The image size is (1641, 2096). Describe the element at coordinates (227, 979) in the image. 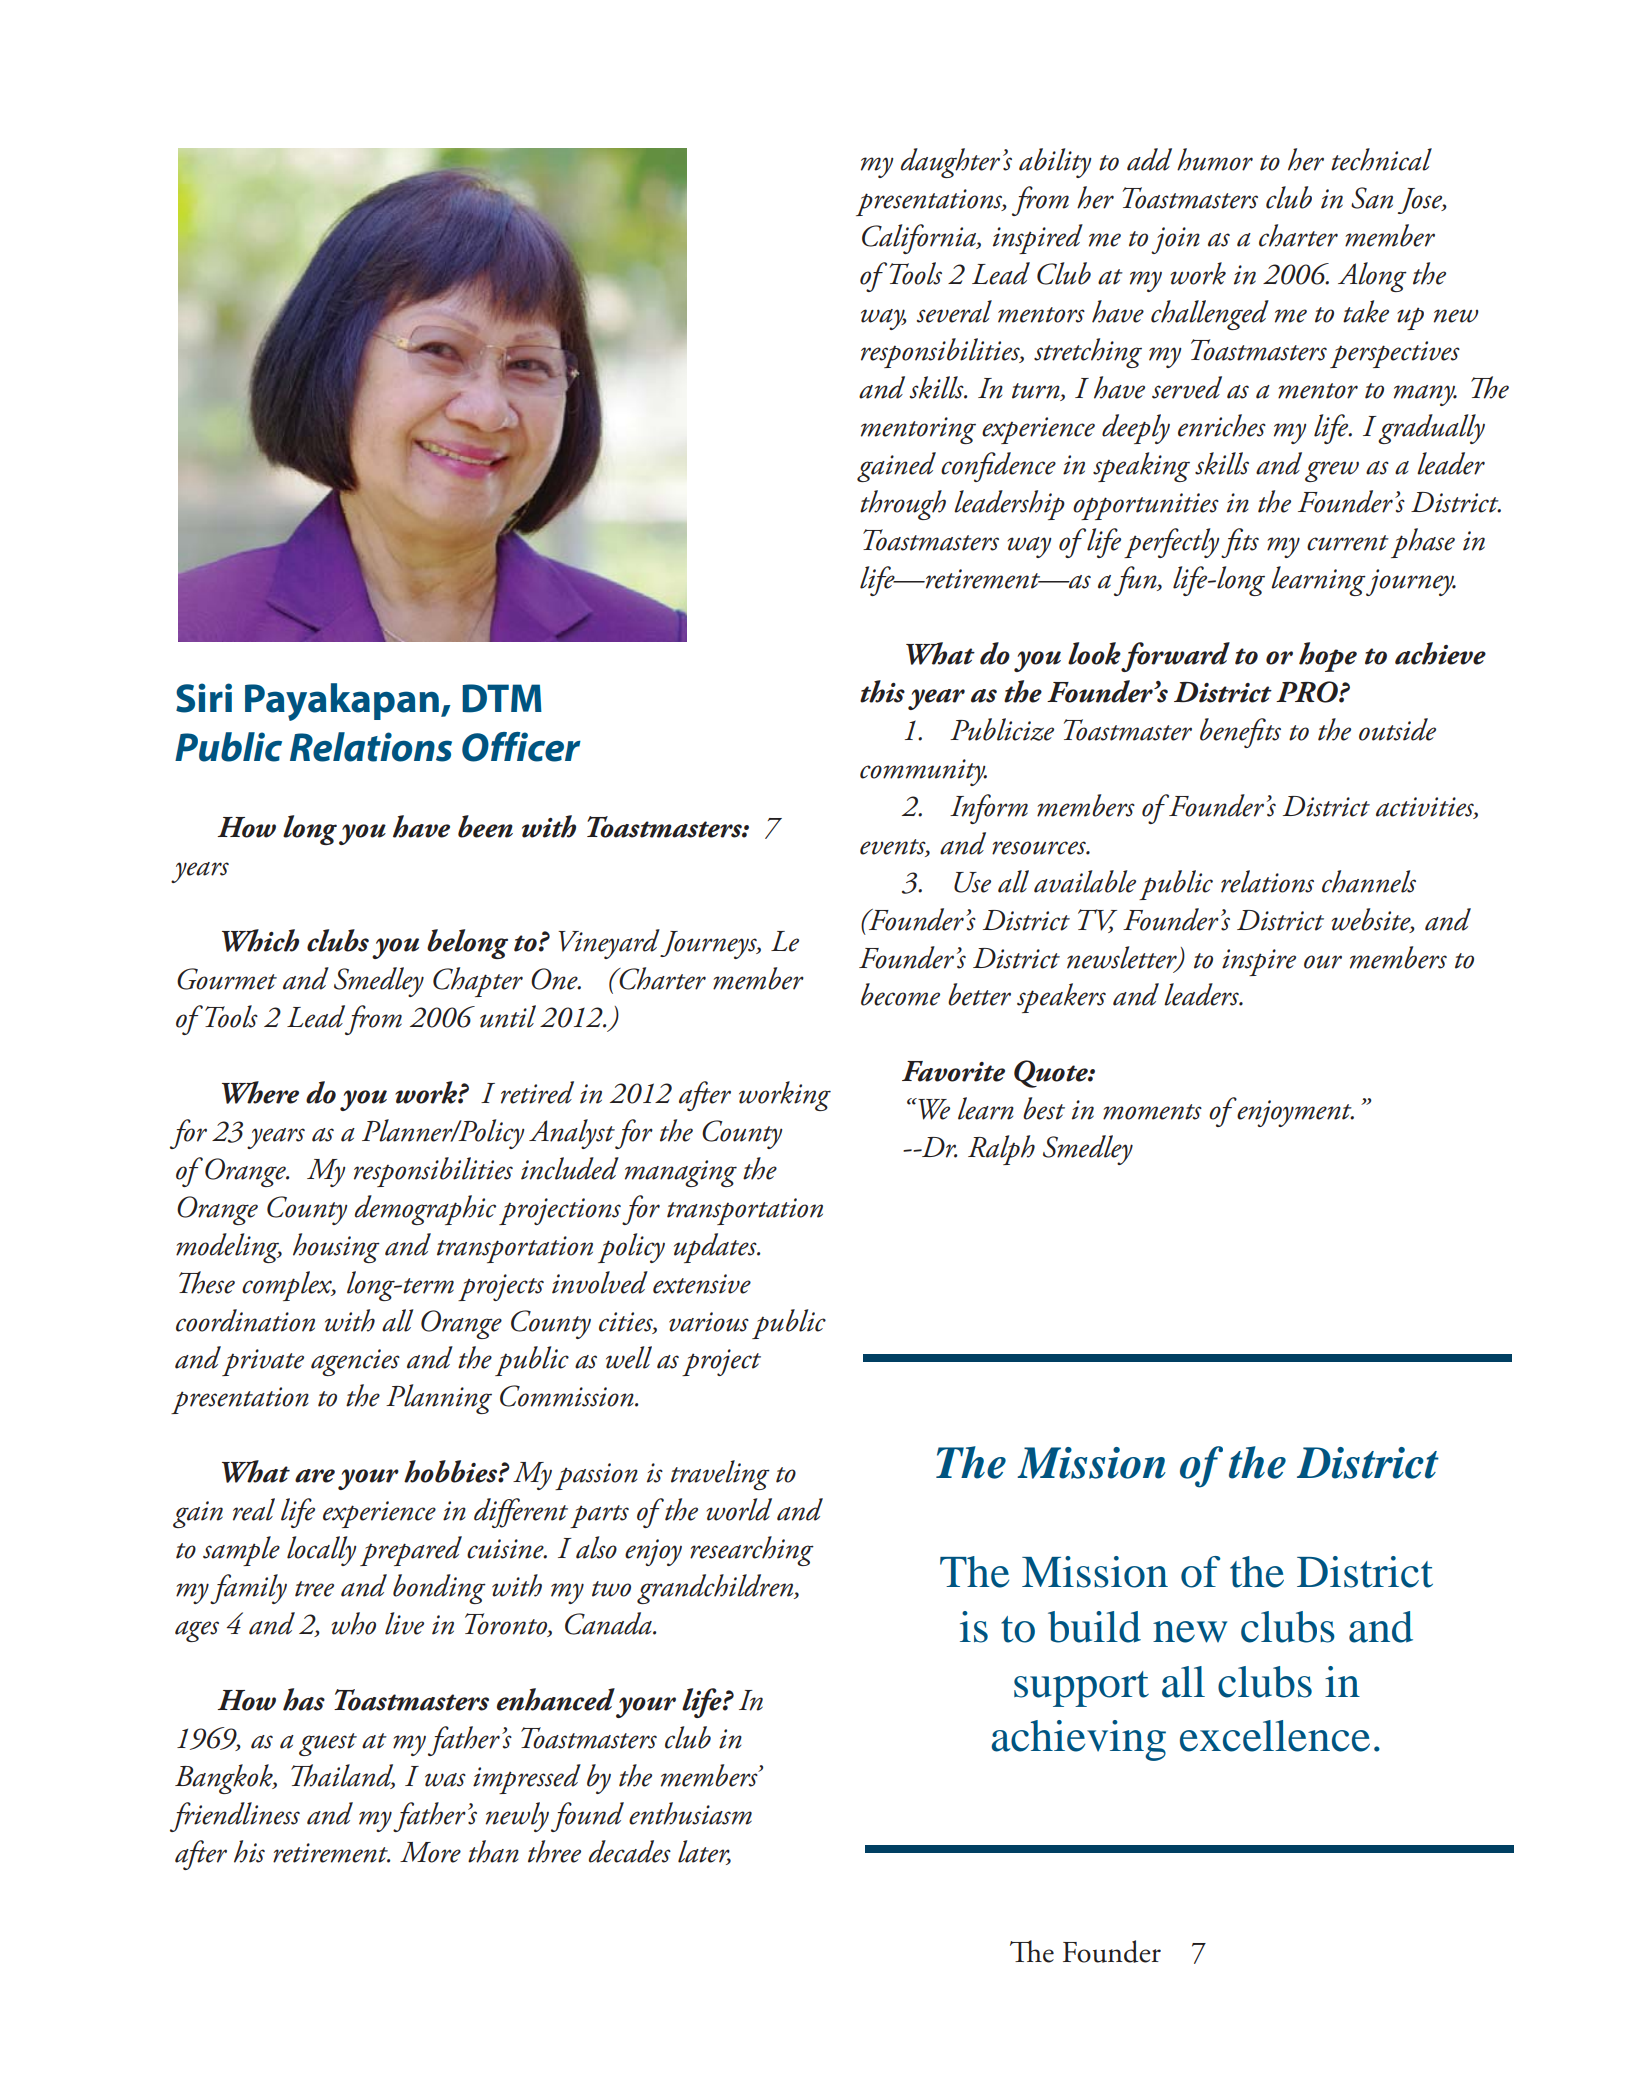

I see `Gourmet` at that location.
